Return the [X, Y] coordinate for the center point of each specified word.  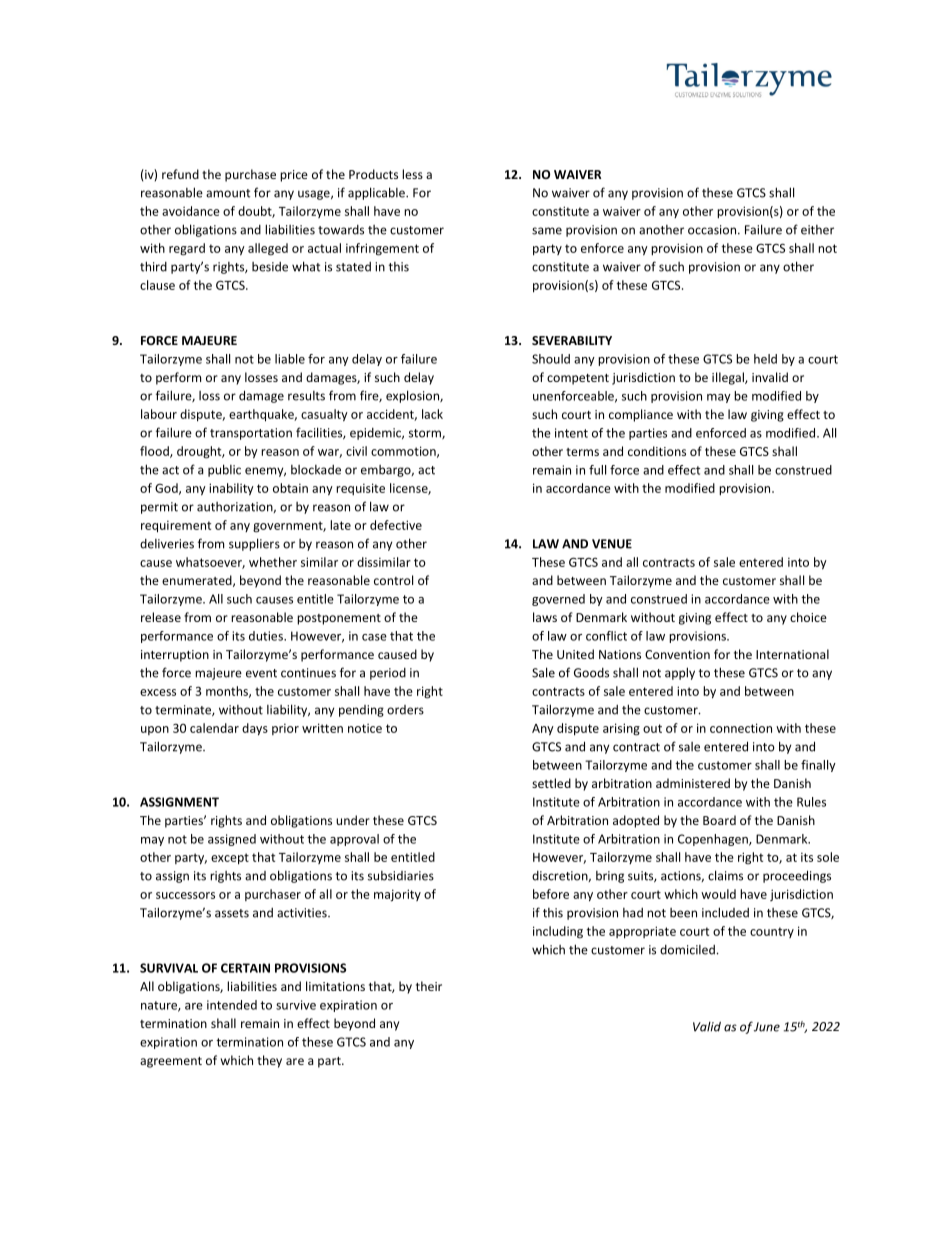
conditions [657, 451]
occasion [713, 230]
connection [741, 728]
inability [231, 489]
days [255, 729]
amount [228, 193]
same [547, 231]
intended [232, 1005]
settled [551, 783]
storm [426, 434]
